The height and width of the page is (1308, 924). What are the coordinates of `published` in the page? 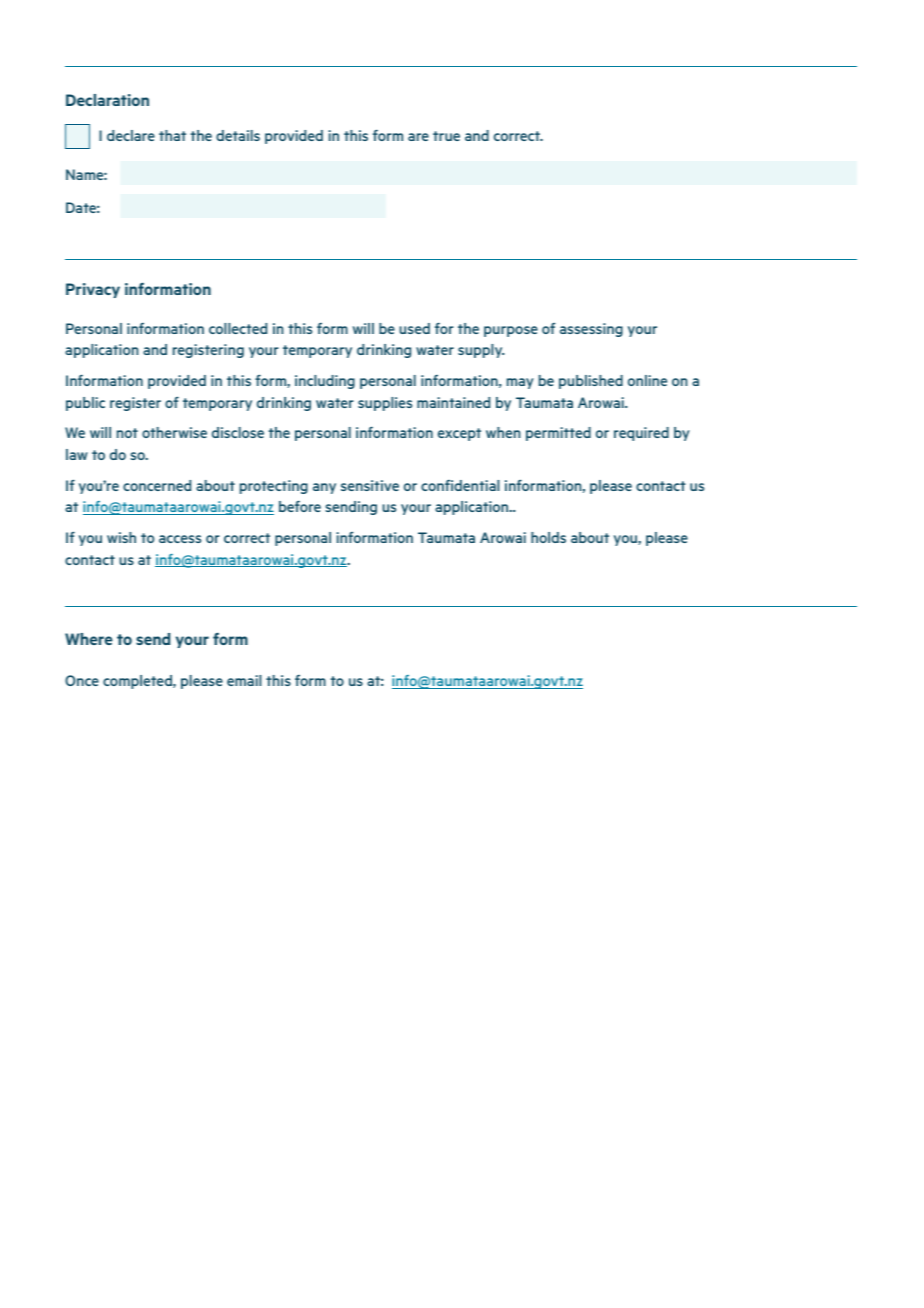 It's located at (591, 382).
